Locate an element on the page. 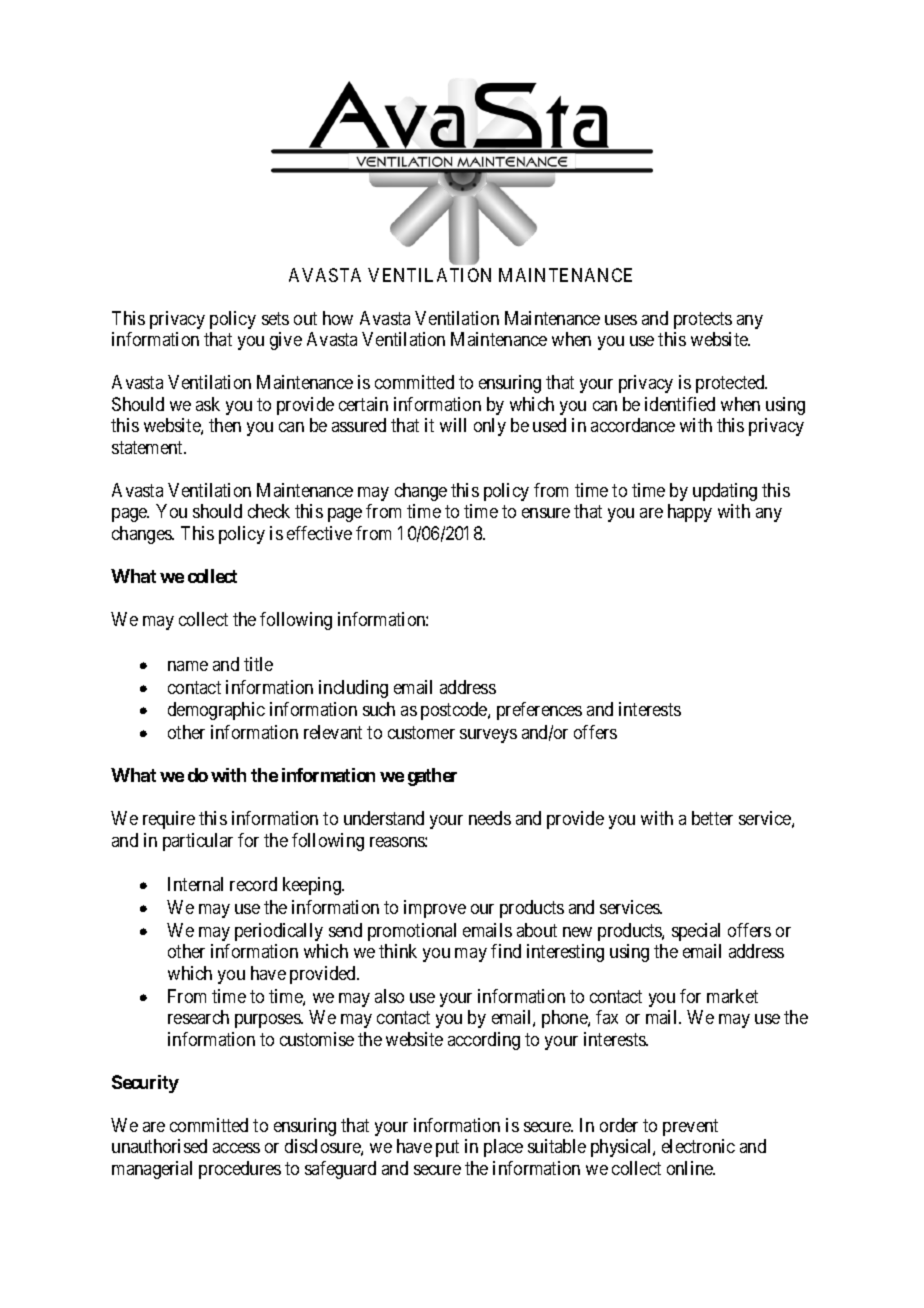 This page has height=1308, width=924. check is located at coordinates (269, 511).
